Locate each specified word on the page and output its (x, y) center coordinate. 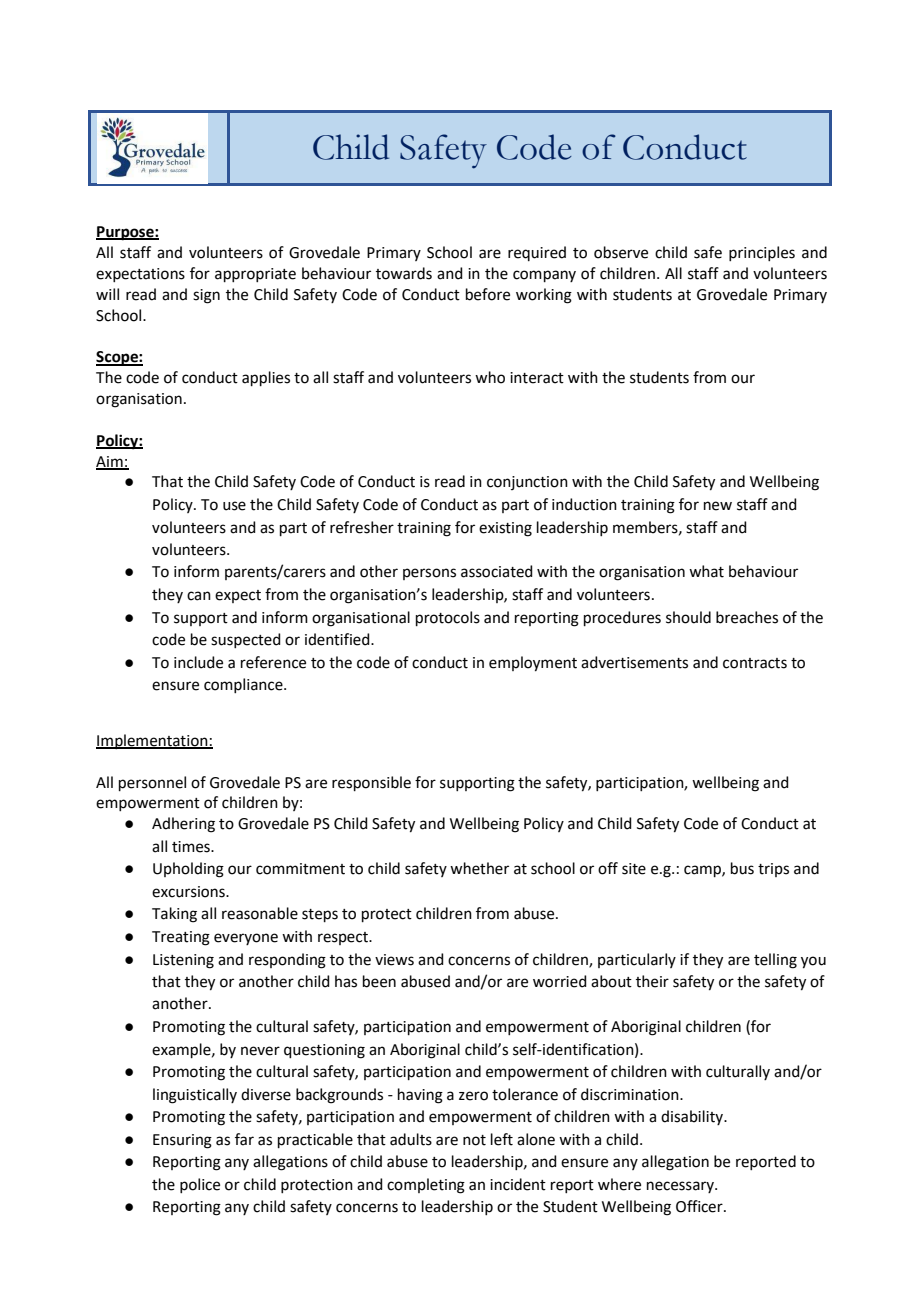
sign (206, 296)
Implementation (153, 741)
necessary (681, 1187)
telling (775, 961)
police (200, 1185)
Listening (183, 961)
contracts (755, 663)
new (718, 506)
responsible (371, 783)
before (488, 294)
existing (505, 529)
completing (426, 1186)
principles (762, 253)
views (394, 960)
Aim (110, 462)
